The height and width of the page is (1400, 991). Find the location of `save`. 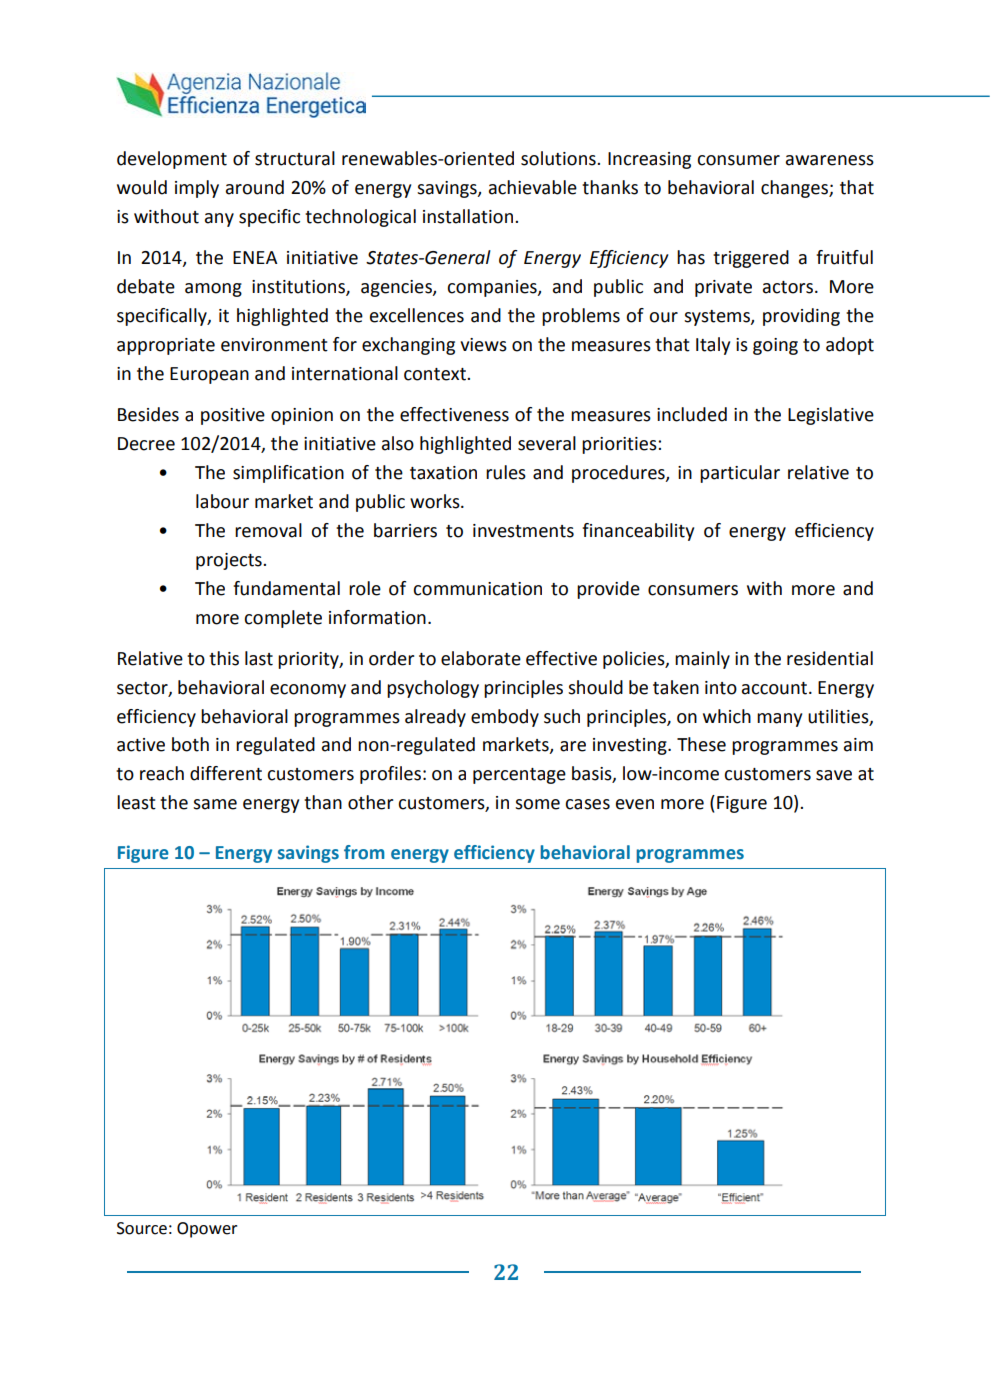

save is located at coordinates (834, 775).
